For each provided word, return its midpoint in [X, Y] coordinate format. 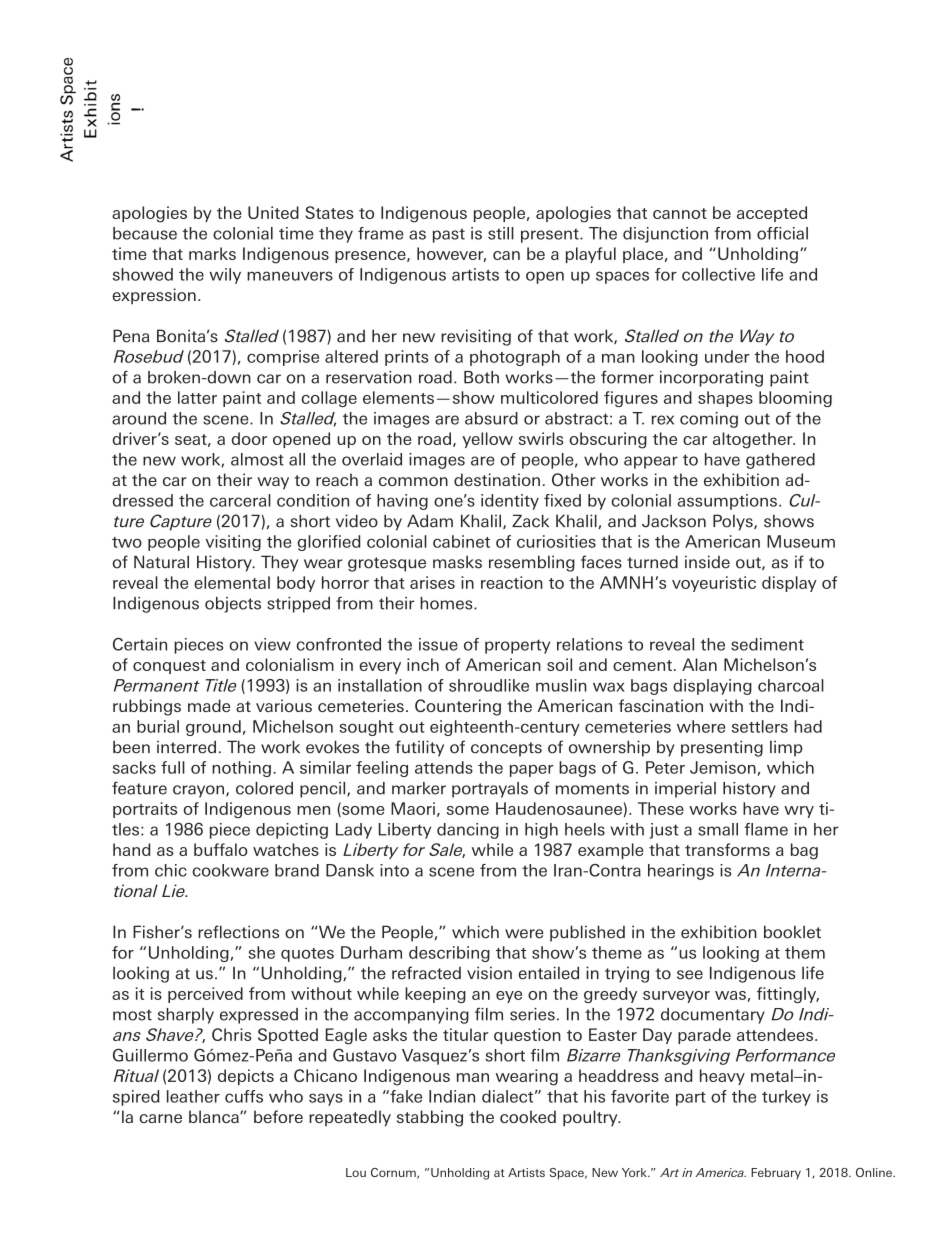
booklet [792, 932]
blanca [215, 1116]
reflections [238, 932]
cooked [528, 1116]
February [776, 1173]
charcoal [791, 685]
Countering [458, 707]
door [249, 438]
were [524, 934]
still [501, 233]
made [209, 705]
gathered [780, 461]
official [782, 233]
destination [497, 479]
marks [212, 253]
